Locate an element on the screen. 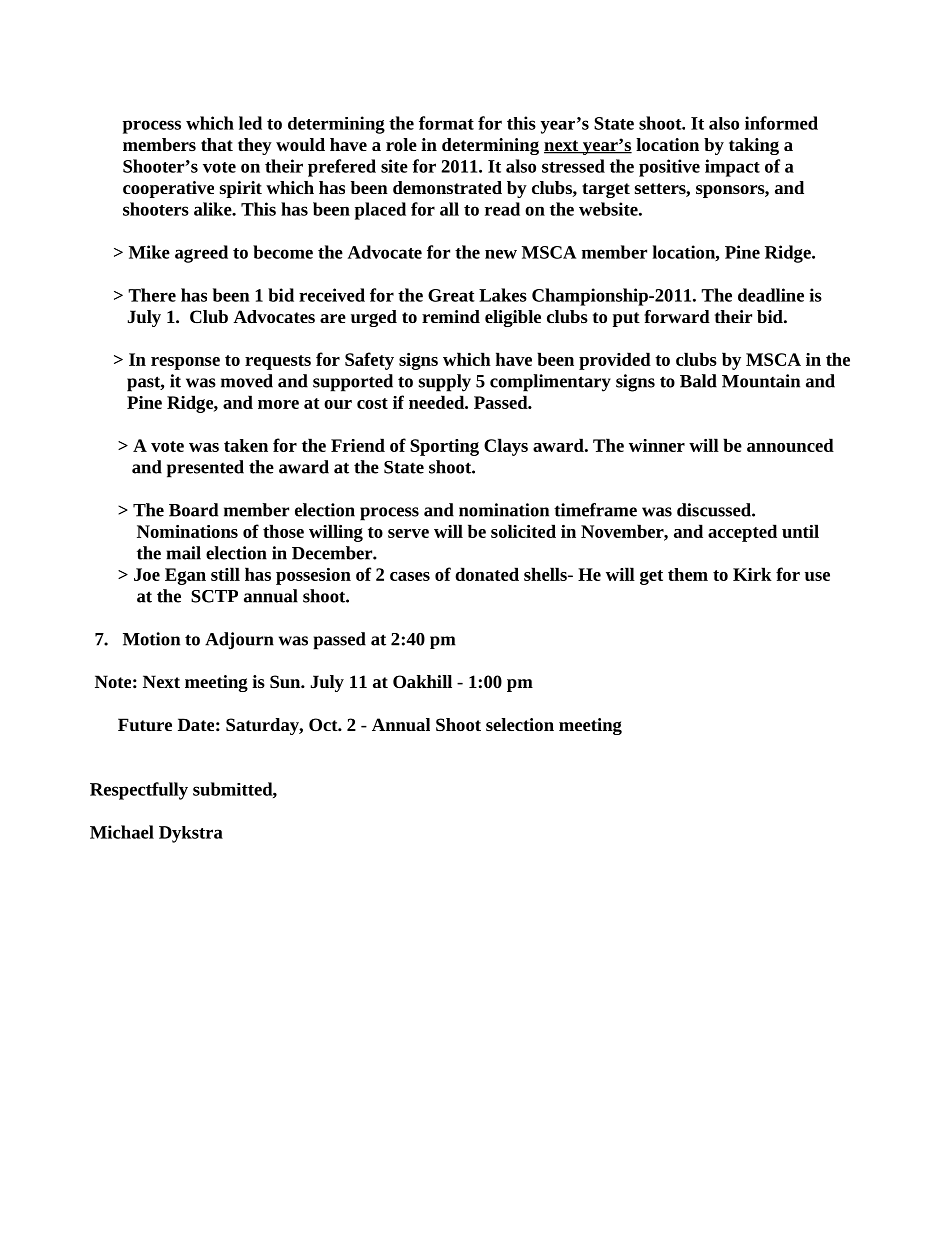 The image size is (952, 1233). that is located at coordinates (217, 144).
